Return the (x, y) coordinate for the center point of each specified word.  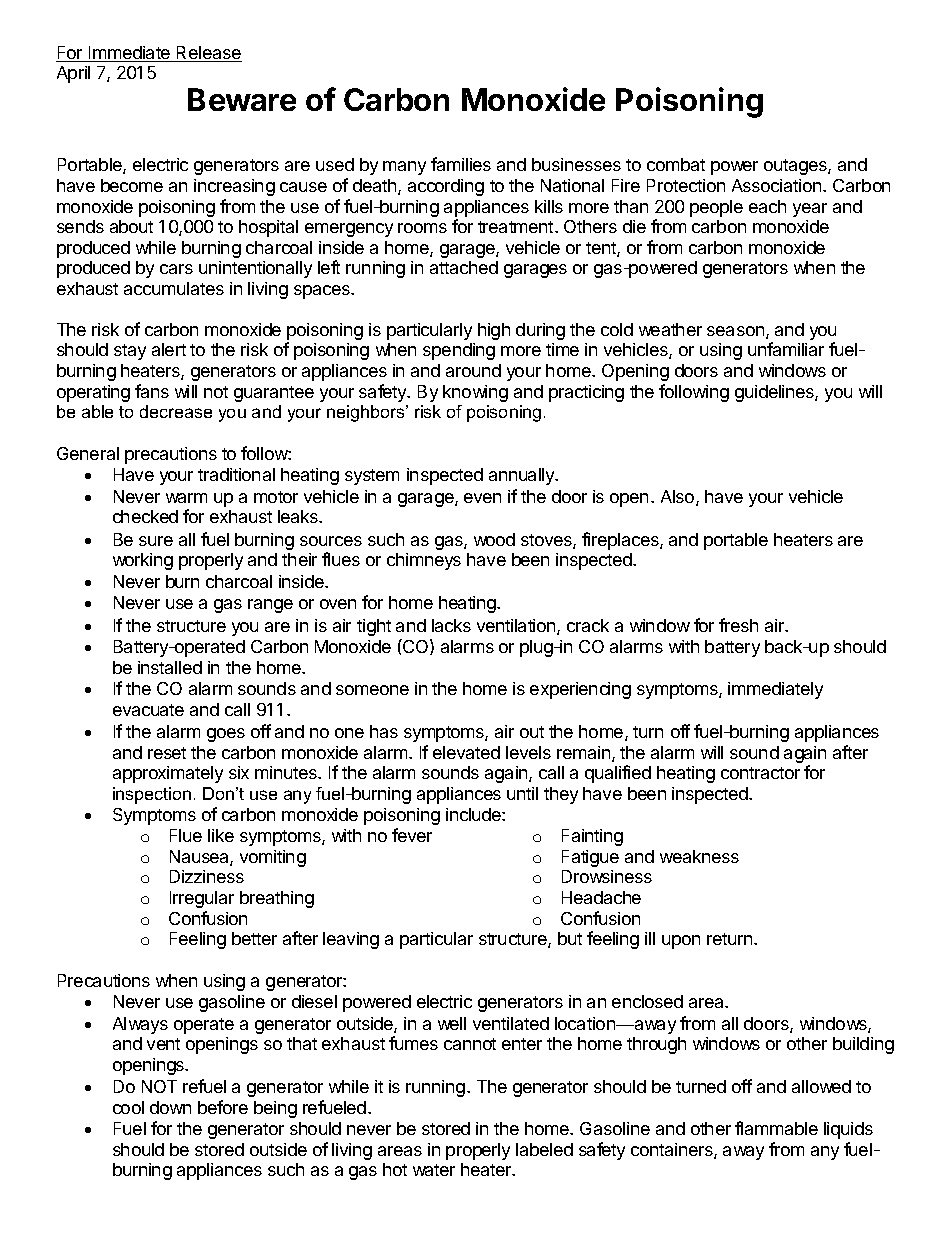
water (434, 1170)
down (170, 1107)
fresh (738, 625)
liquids (848, 1130)
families (461, 164)
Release (208, 54)
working (143, 561)
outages (796, 167)
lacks (451, 625)
